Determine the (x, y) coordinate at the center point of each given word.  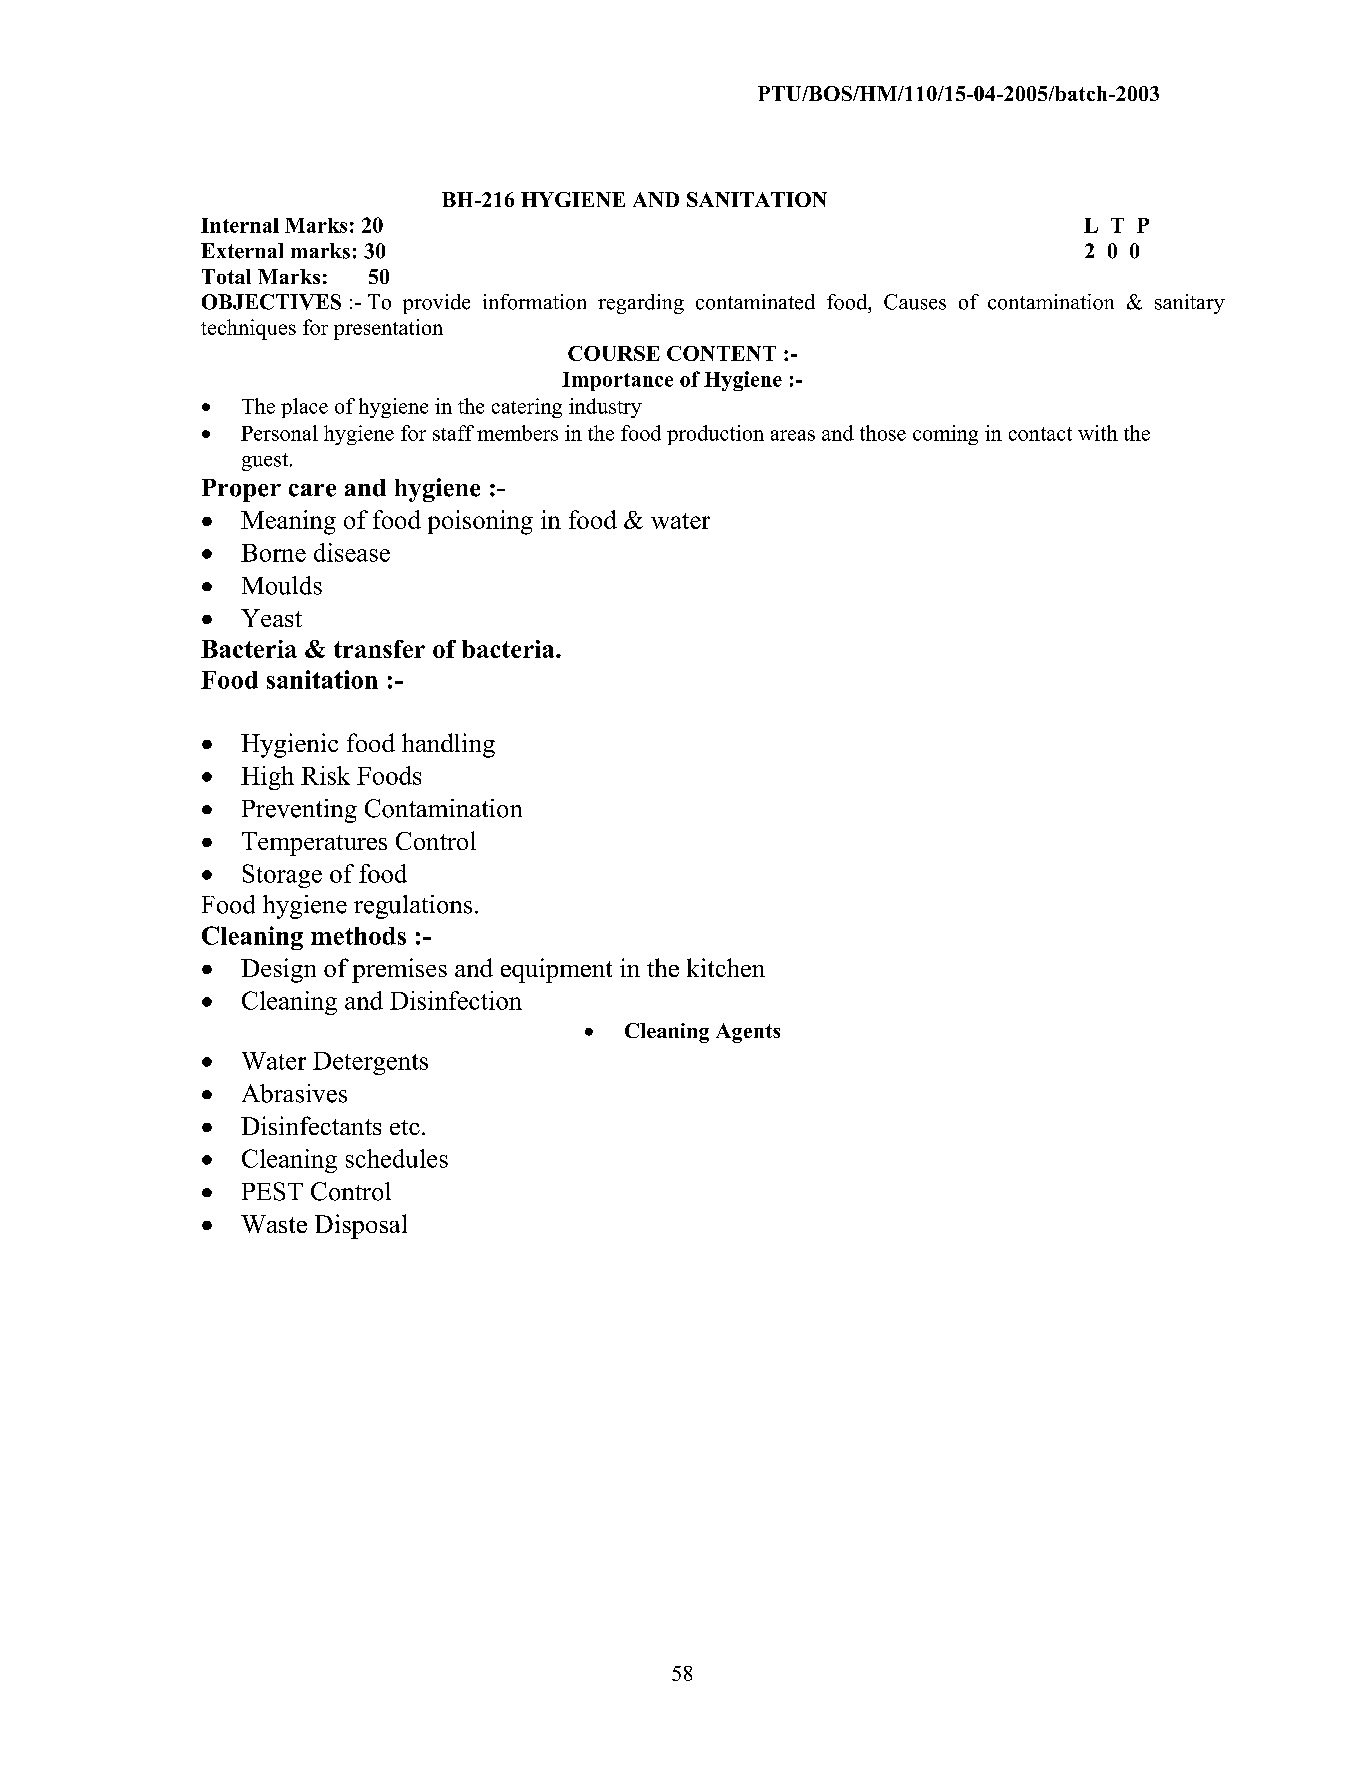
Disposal (361, 1226)
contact (1040, 434)
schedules (397, 1158)
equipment (556, 970)
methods (358, 936)
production (715, 435)
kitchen (726, 967)
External (242, 251)
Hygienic (289, 745)
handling (448, 745)
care (312, 490)
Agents (748, 1033)
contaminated (755, 302)
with (1098, 433)
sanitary (1190, 304)
